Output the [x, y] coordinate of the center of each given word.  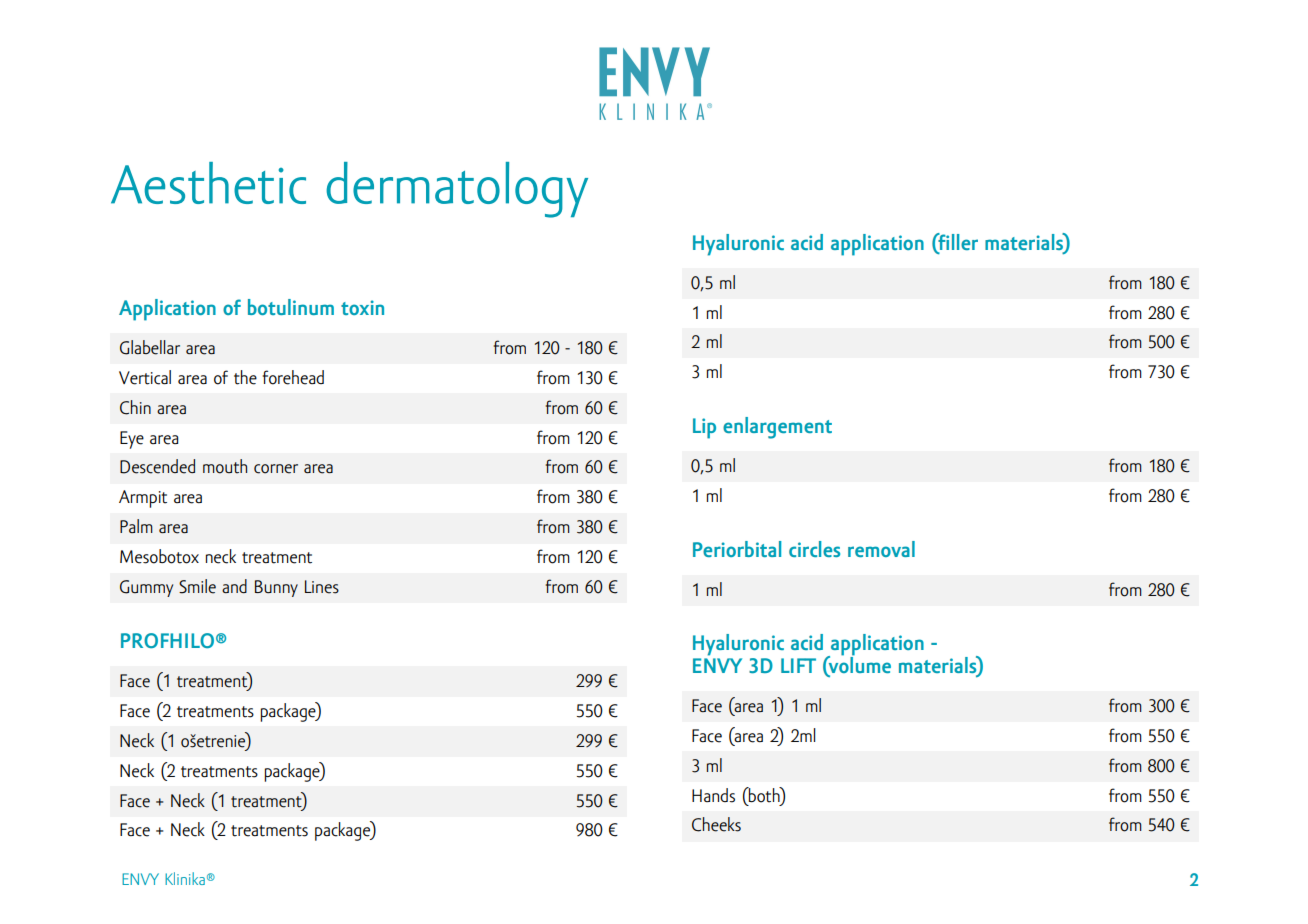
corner [276, 469]
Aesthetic [208, 183]
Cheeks [716, 824]
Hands [713, 795]
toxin [362, 307]
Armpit [143, 499]
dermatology [457, 190]
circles [814, 549]
